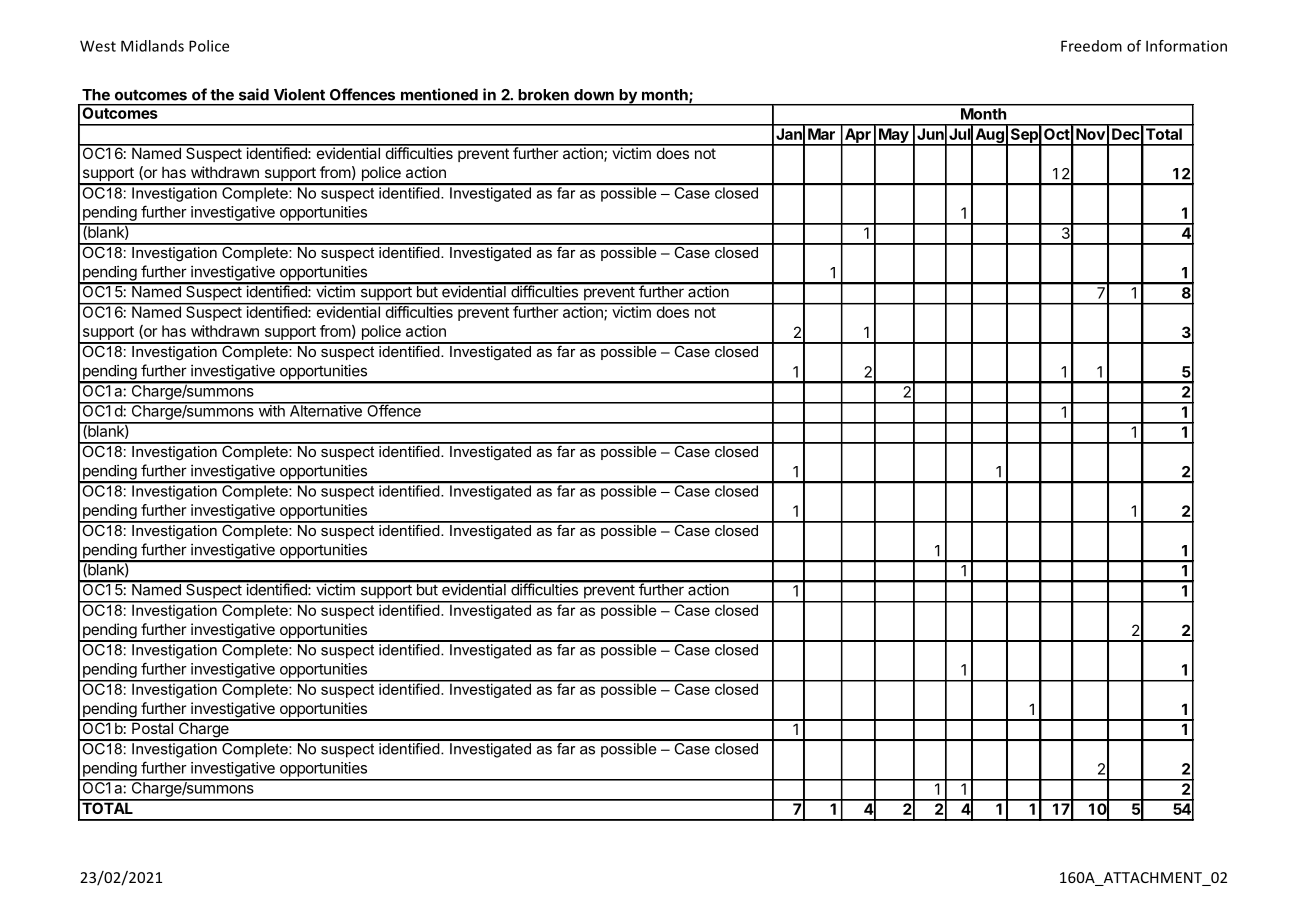 The width and height of the screenshot is (1308, 924). What do you see at coordinates (152, 46) in the screenshot?
I see `Midlands` at bounding box center [152, 46].
